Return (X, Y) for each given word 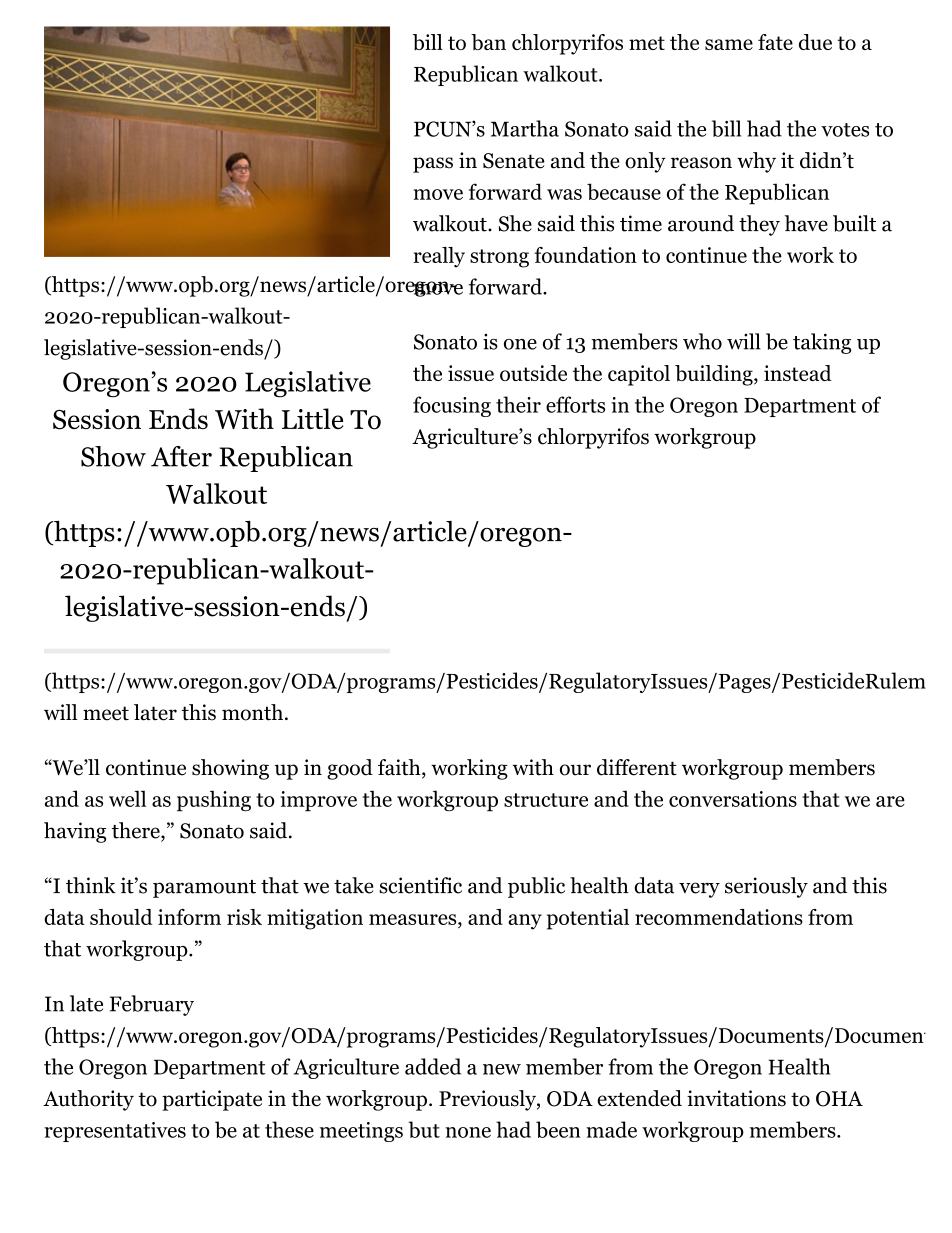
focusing (452, 406)
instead (798, 373)
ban (488, 42)
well (127, 798)
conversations (733, 799)
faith (400, 768)
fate (775, 42)
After (181, 456)
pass (433, 165)
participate (212, 1100)
